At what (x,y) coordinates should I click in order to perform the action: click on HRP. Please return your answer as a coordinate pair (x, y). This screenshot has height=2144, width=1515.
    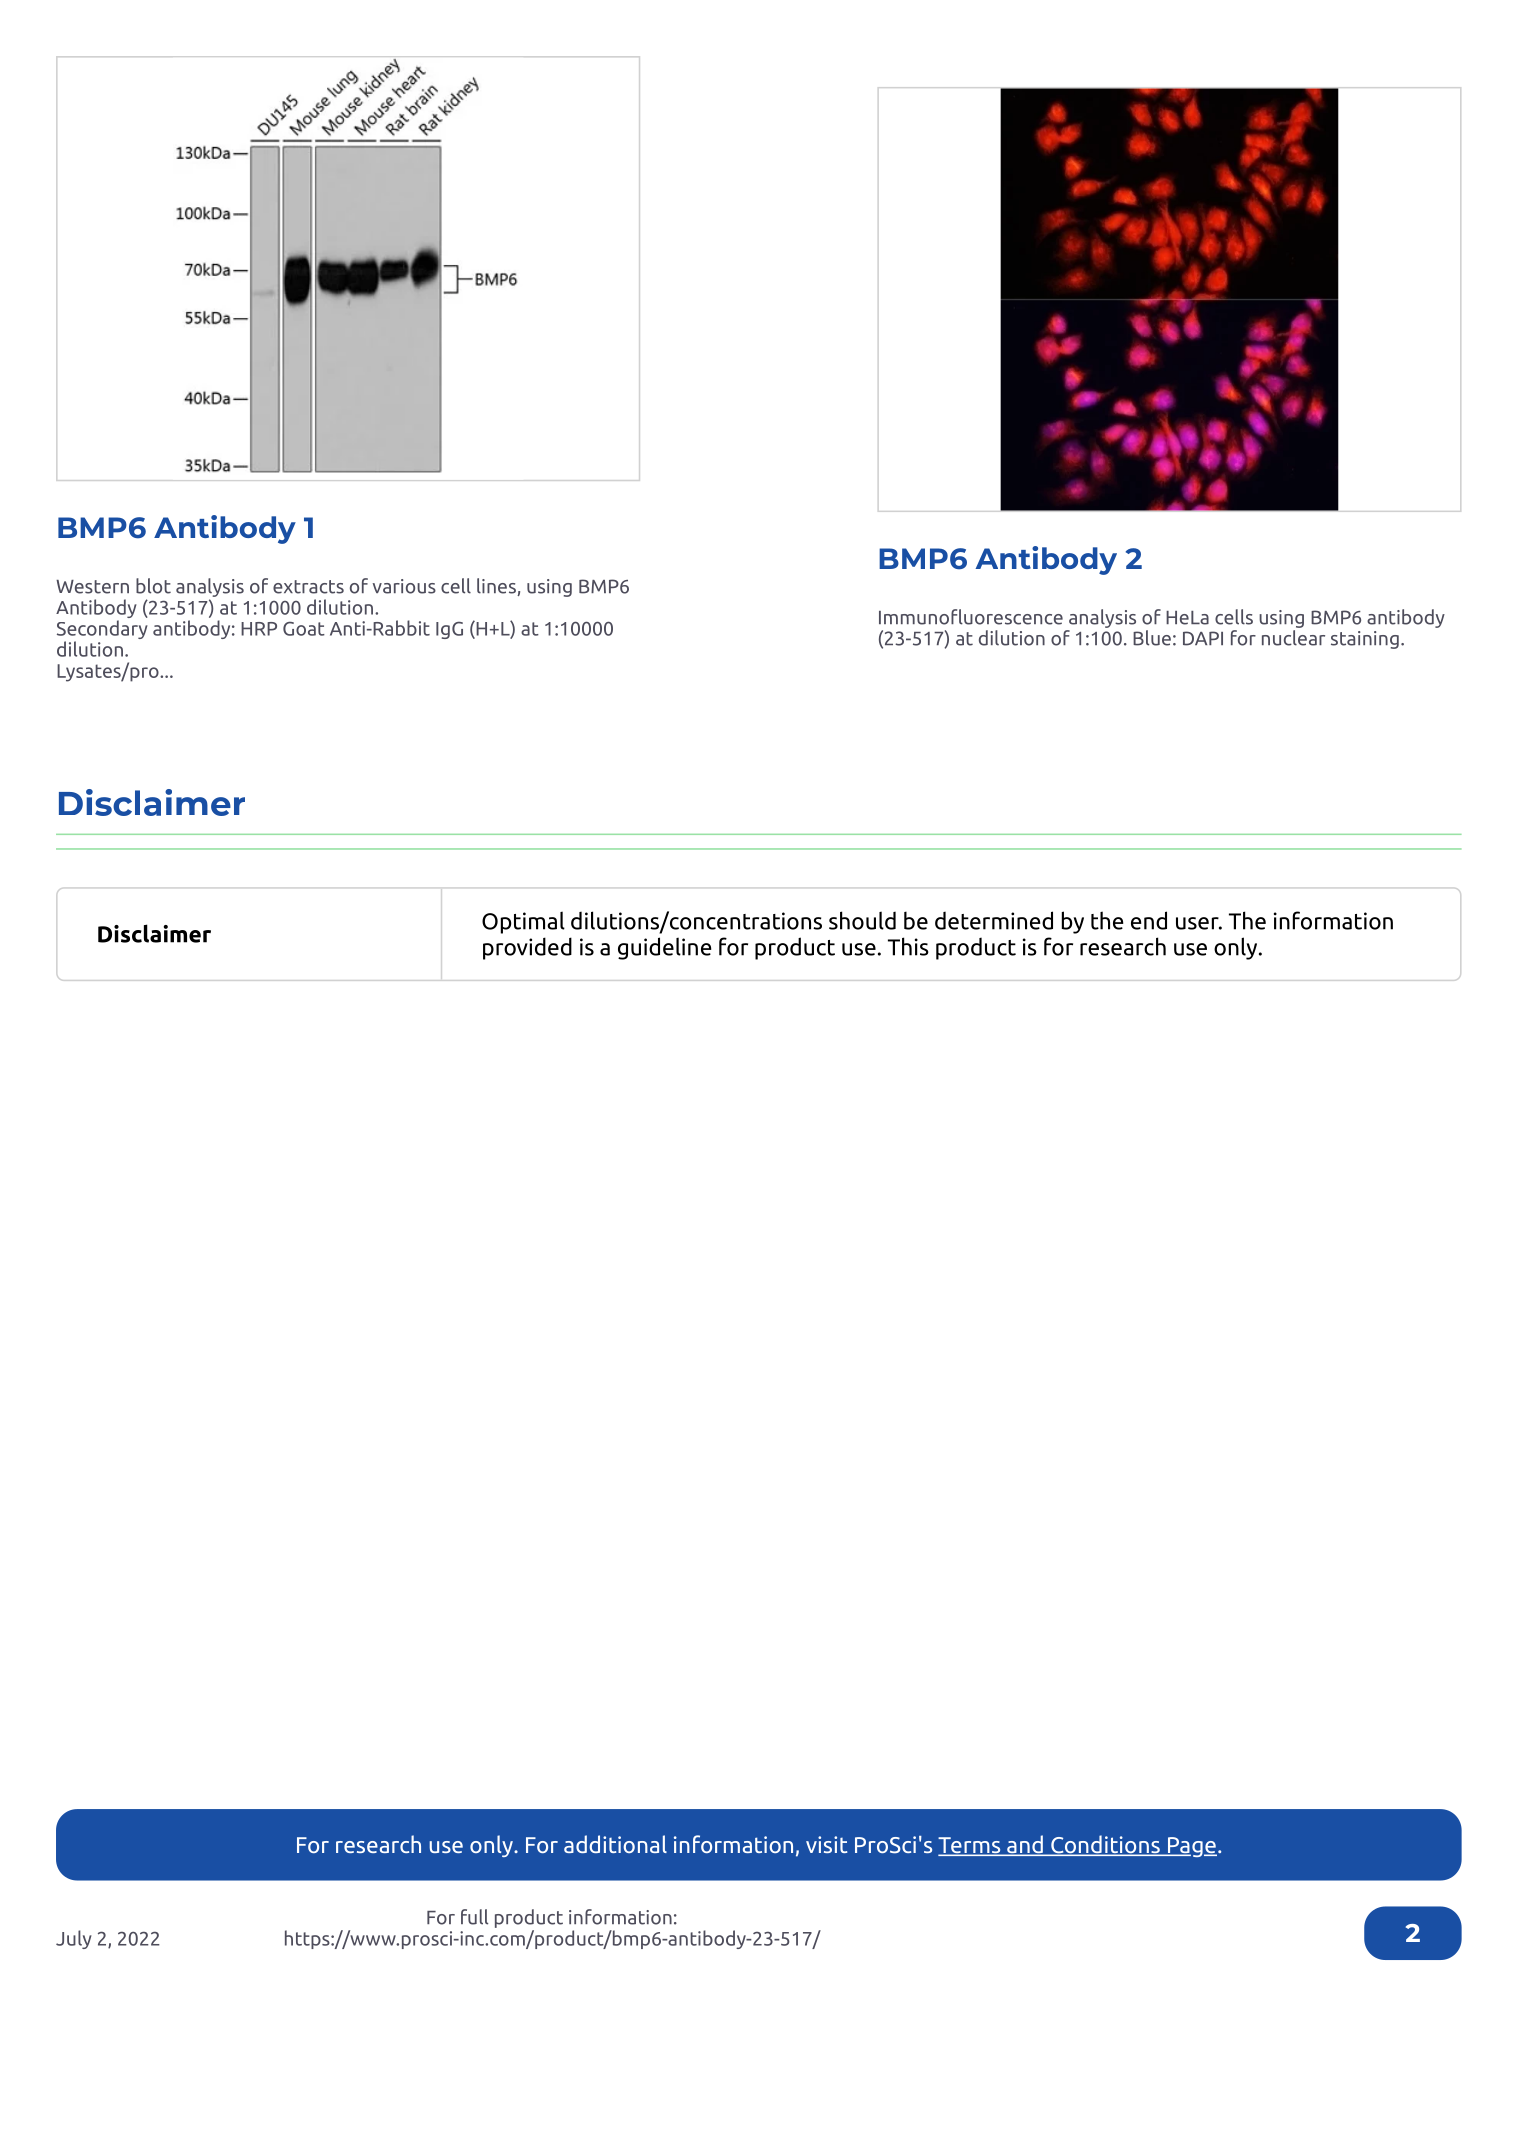
    Looking at the image, I should click on (259, 629).
